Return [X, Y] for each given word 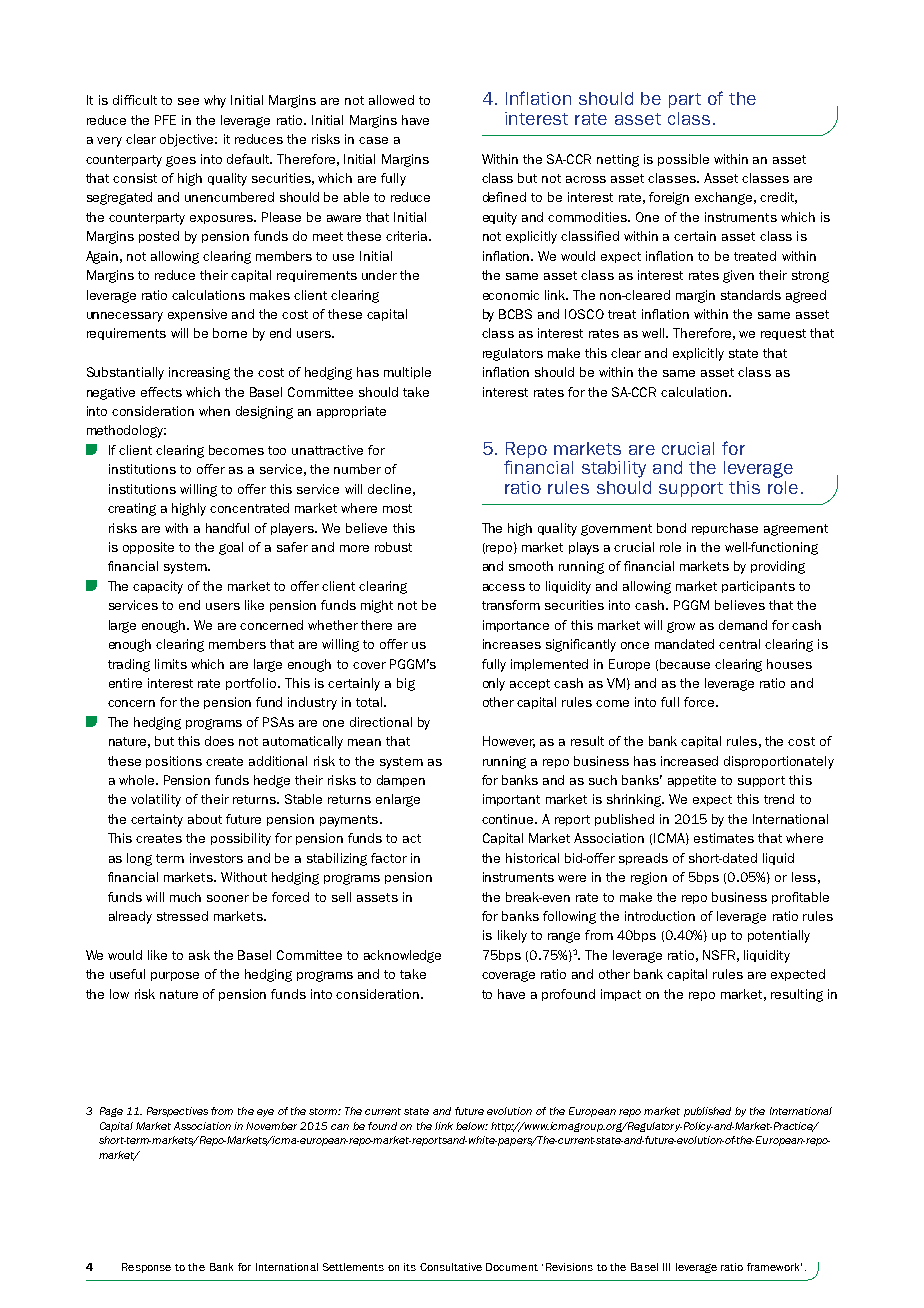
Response [146, 1268]
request [783, 334]
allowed [391, 100]
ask [199, 955]
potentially [779, 936]
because [685, 664]
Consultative [451, 1267]
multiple [407, 373]
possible [683, 160]
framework [774, 1267]
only [494, 684]
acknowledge [402, 956]
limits [171, 664]
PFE [165, 120]
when [214, 411]
